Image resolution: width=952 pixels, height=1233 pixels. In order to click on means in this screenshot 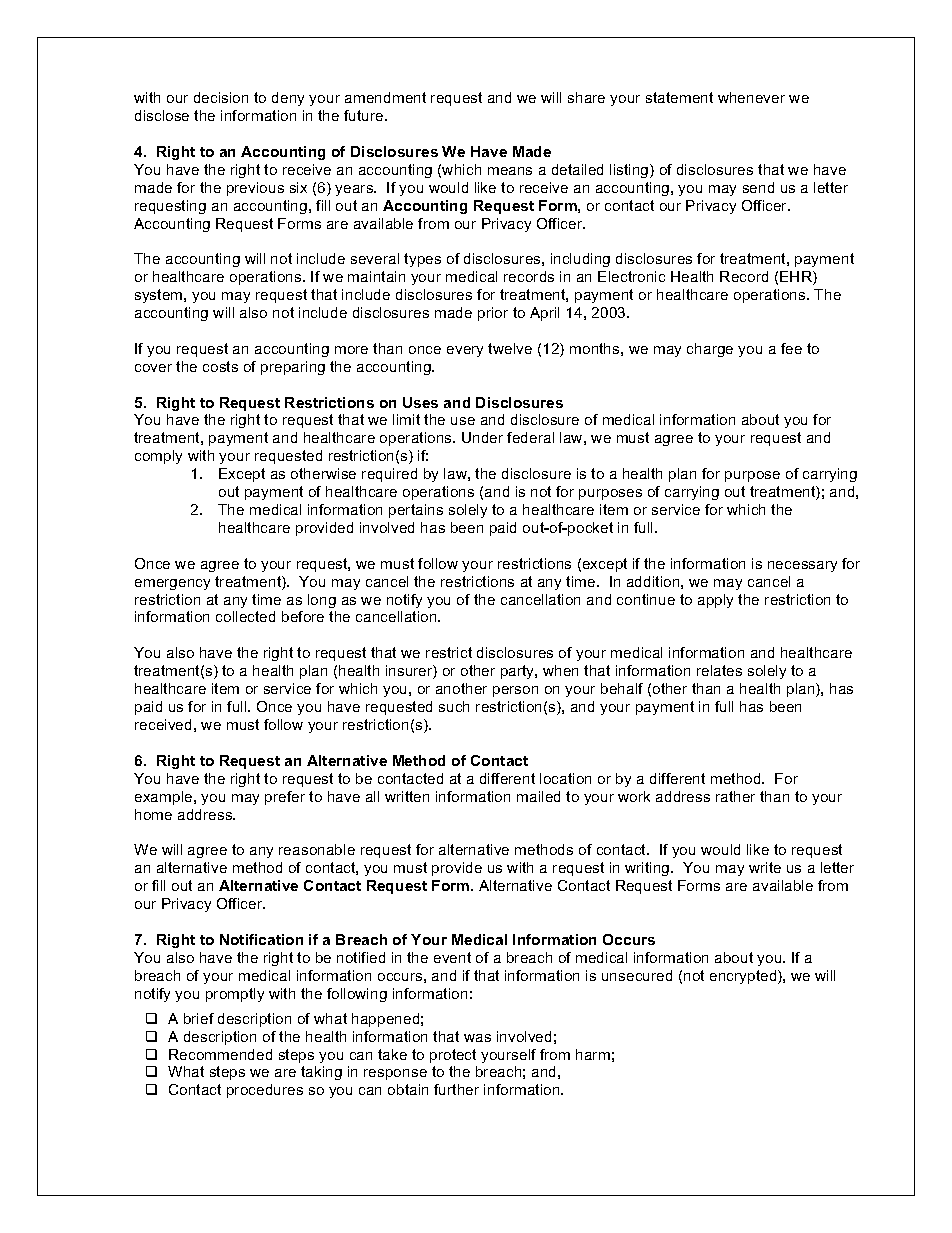, I will do `click(510, 171)`.
